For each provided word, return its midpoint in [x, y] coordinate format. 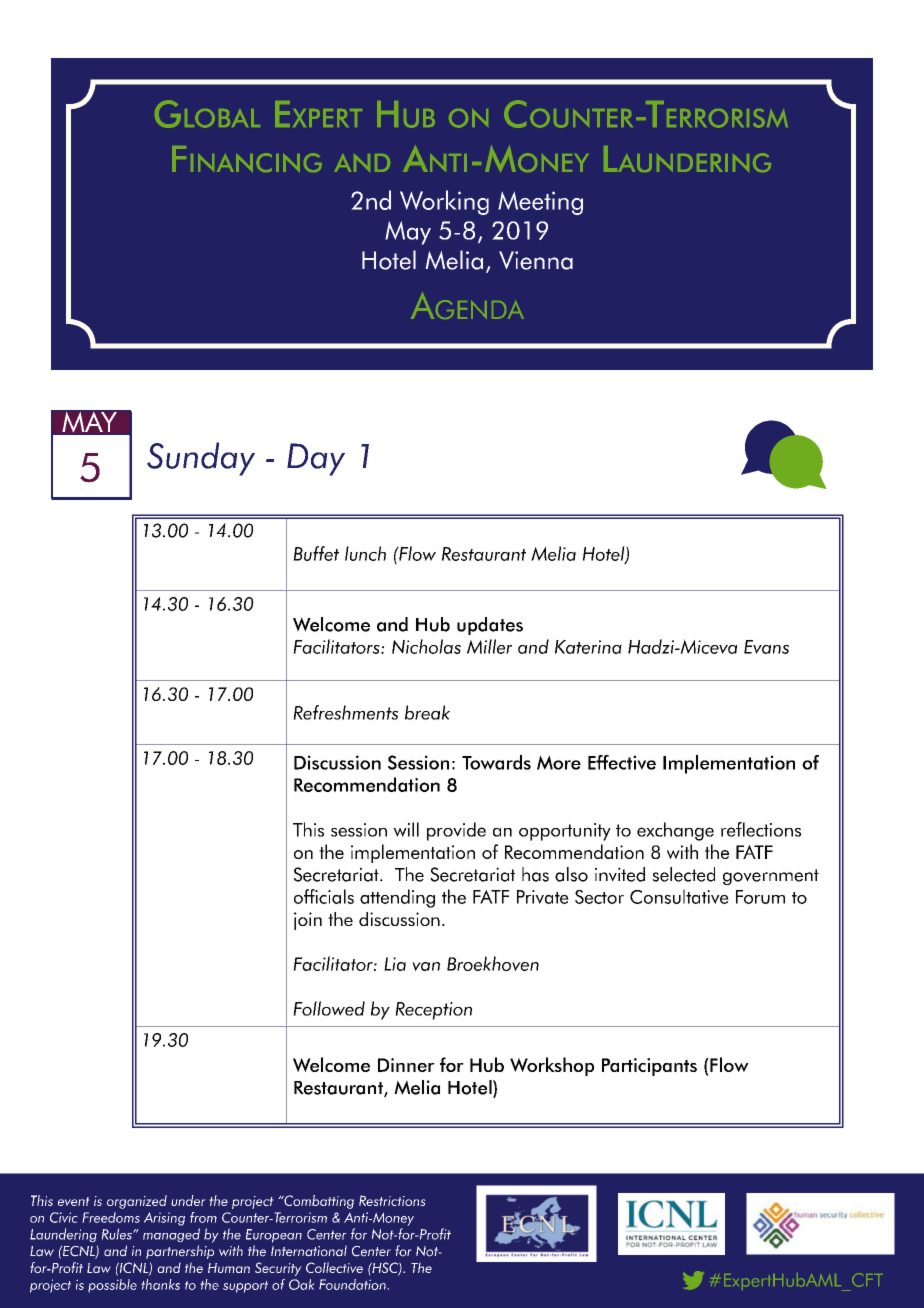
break [427, 712]
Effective [622, 762]
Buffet [316, 553]
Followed [329, 1008]
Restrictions [392, 1200]
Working [444, 202]
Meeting [540, 203]
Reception [433, 1011]
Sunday [201, 459]
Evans [766, 647]
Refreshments [345, 712]
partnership [180, 1252]
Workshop [552, 1066]
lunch [365, 553]
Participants [649, 1067]
